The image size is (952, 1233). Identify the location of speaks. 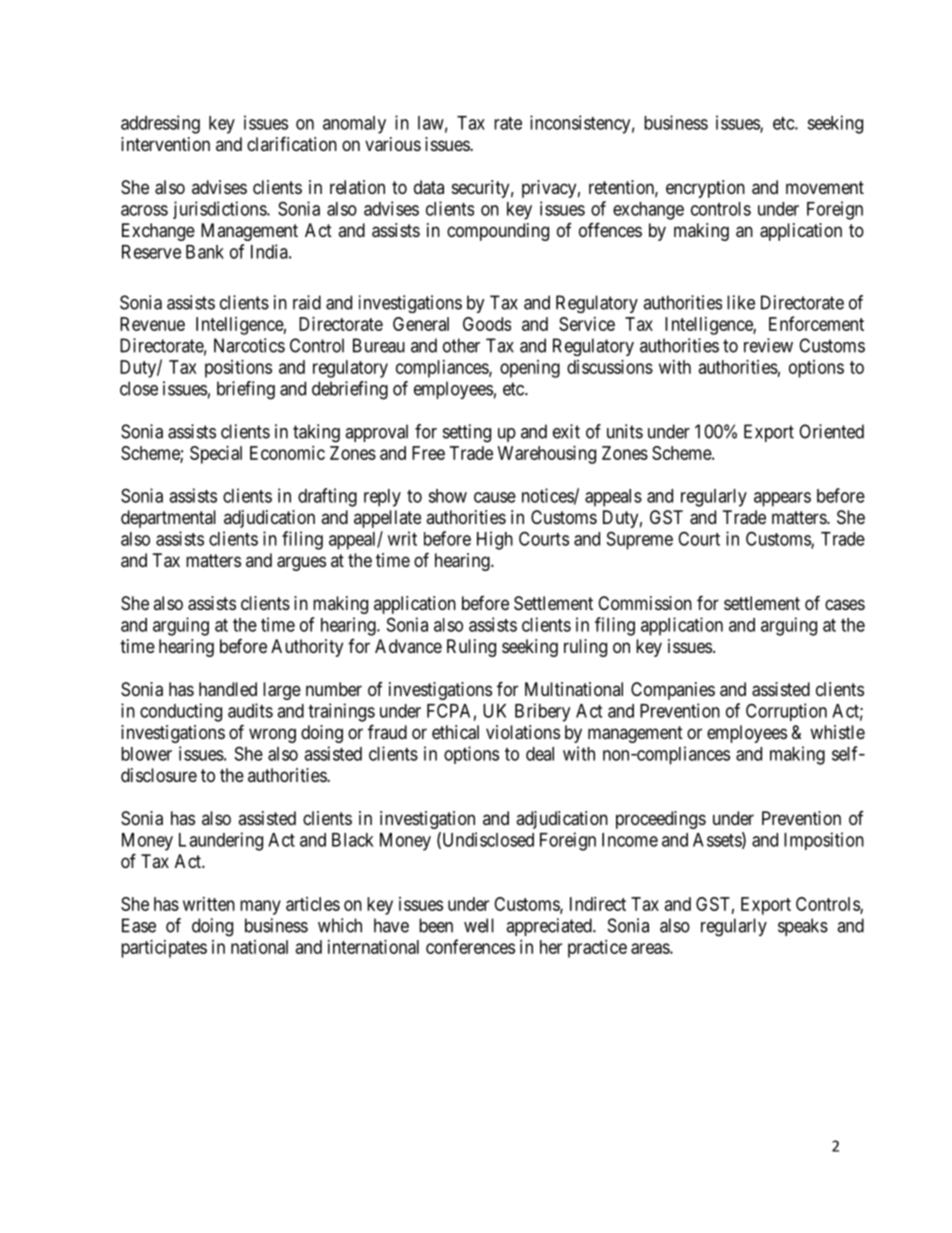
(803, 927).
